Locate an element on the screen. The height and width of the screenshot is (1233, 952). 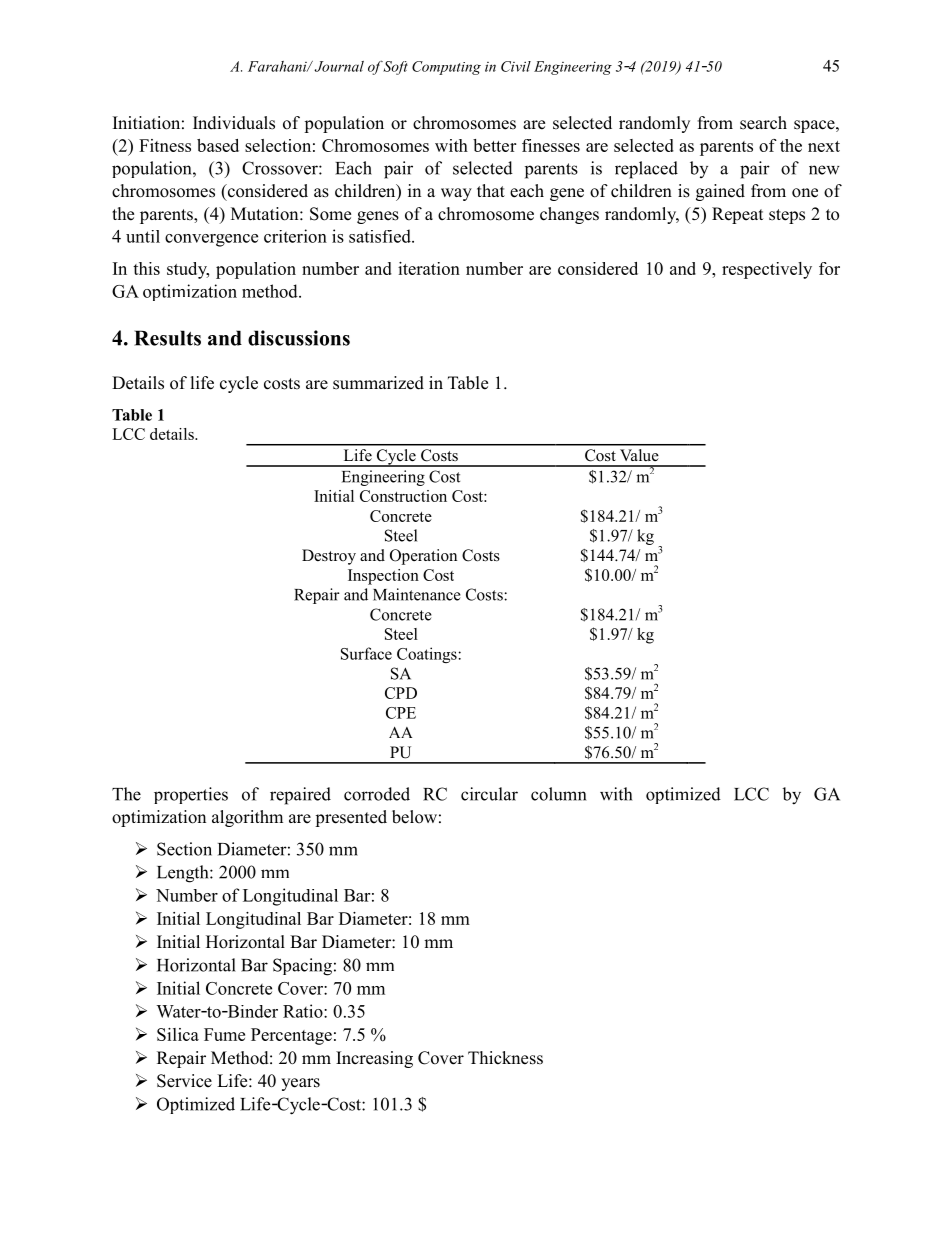
summarized is located at coordinates (378, 383).
